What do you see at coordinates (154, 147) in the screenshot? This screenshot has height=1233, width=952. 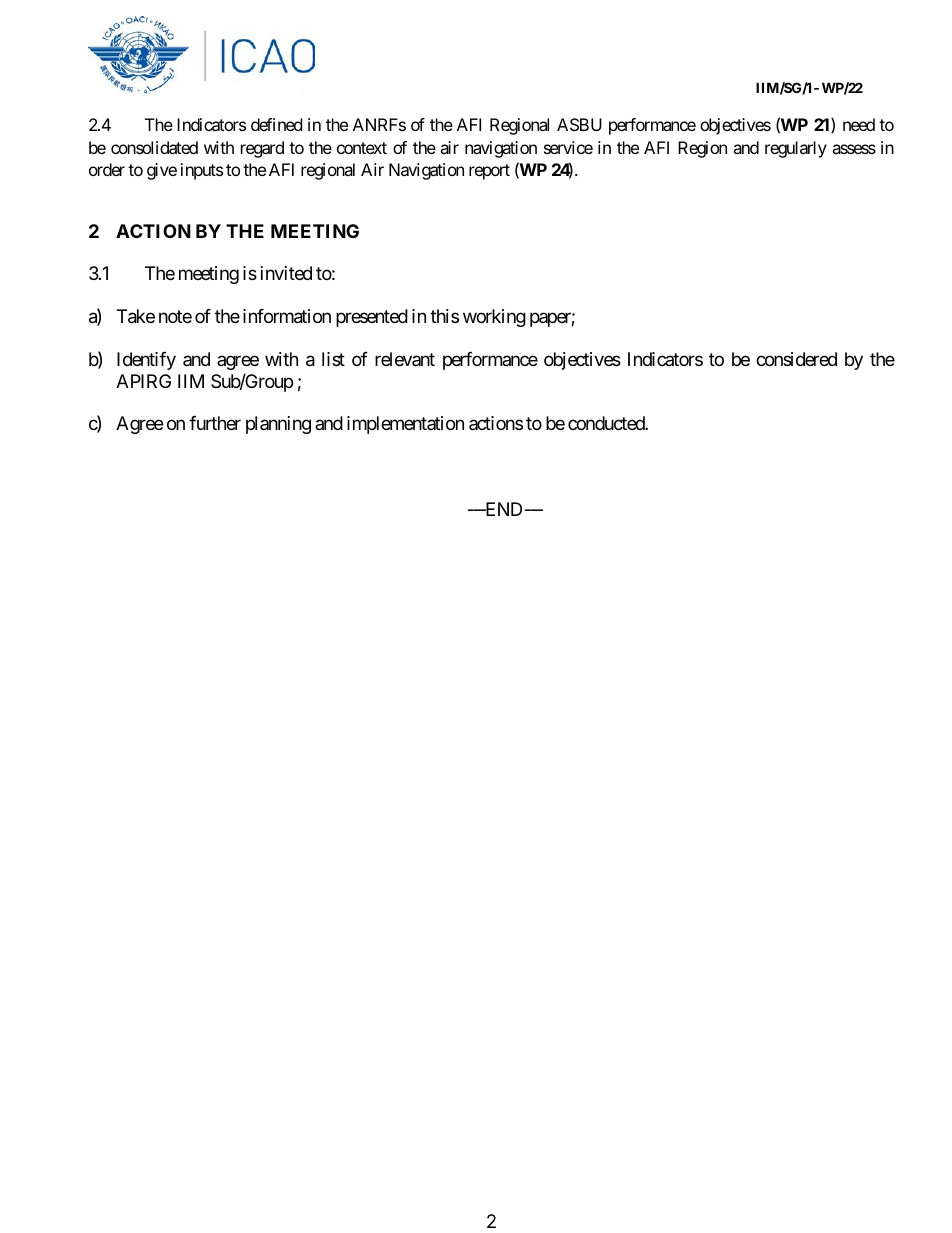 I see `consolidated` at bounding box center [154, 147].
